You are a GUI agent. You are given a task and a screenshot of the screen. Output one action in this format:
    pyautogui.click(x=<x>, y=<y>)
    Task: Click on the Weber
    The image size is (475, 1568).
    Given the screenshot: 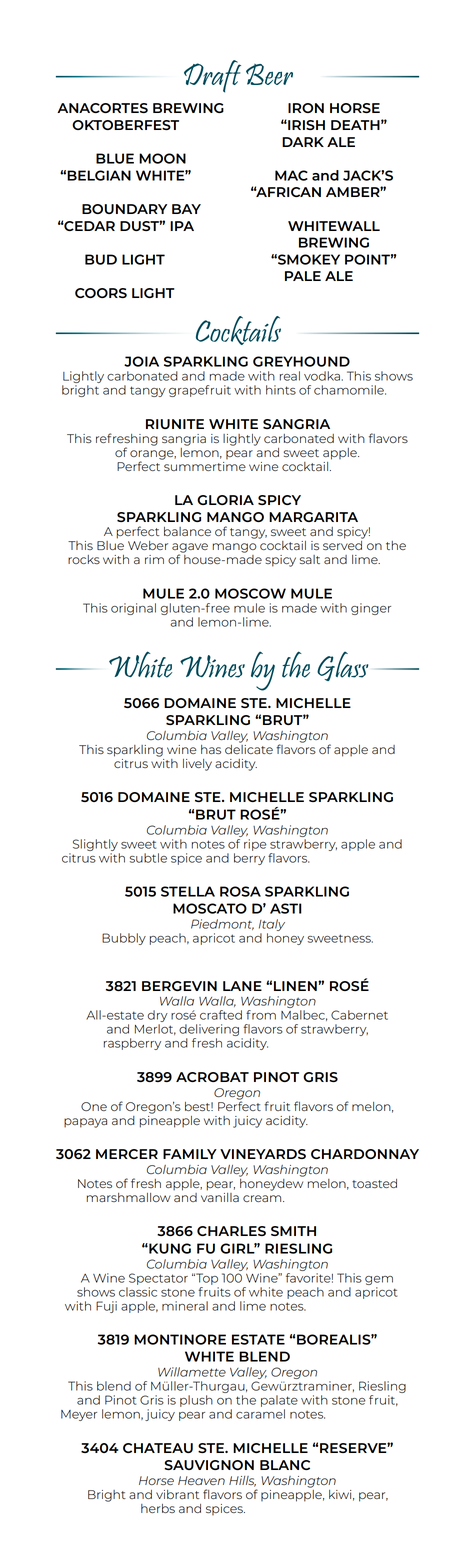 What is the action you would take?
    pyautogui.click(x=148, y=545)
